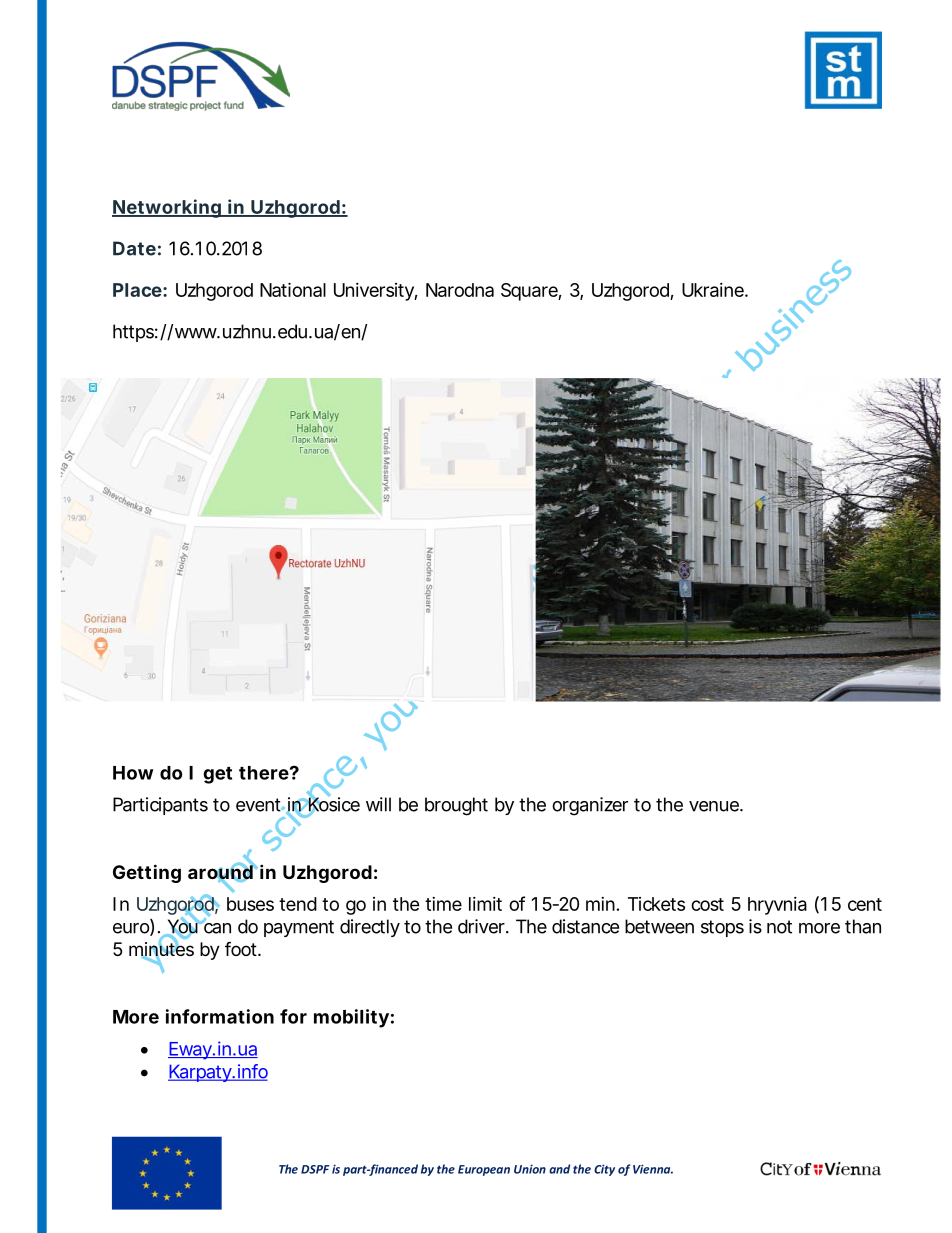 The width and height of the document is (952, 1233). Describe the element at coordinates (715, 290) in the document. I see `Ukraine` at that location.
